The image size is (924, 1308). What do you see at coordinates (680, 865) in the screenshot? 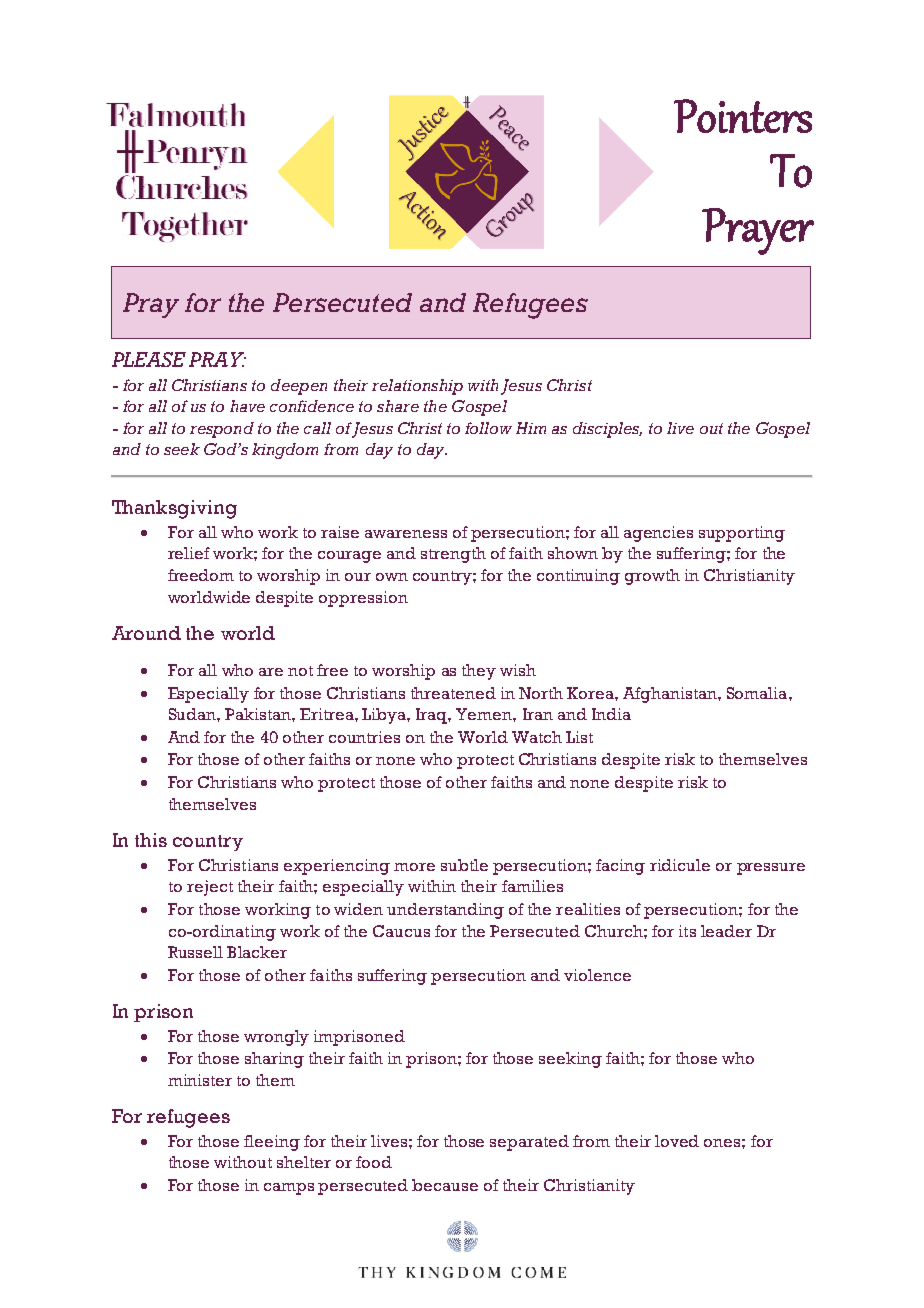
I see `ridicule` at bounding box center [680, 865].
